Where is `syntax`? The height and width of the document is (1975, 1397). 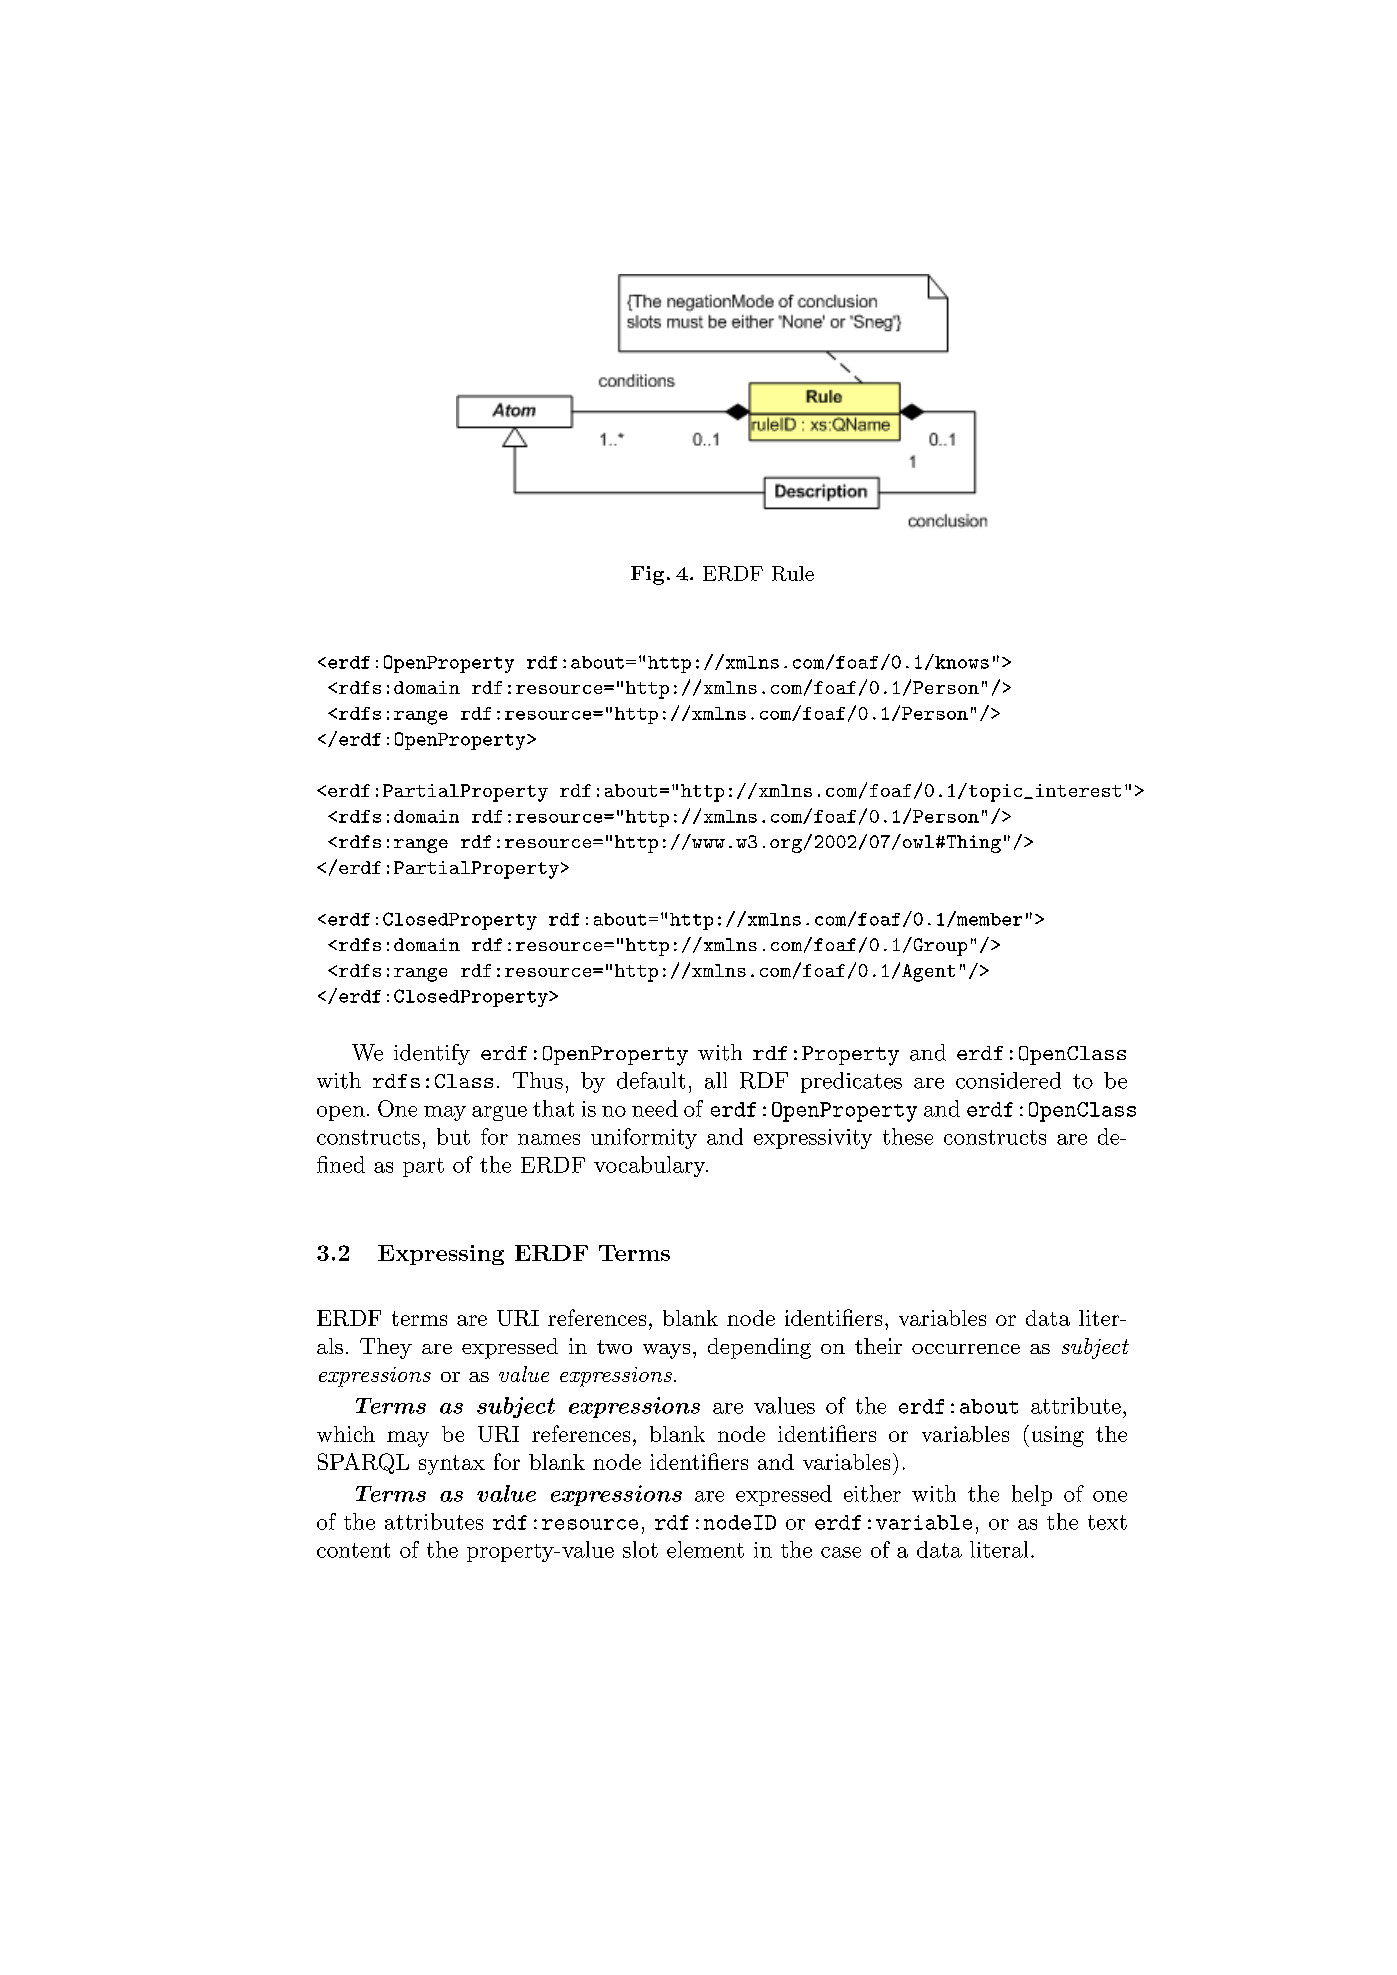
syntax is located at coordinates (452, 1465).
